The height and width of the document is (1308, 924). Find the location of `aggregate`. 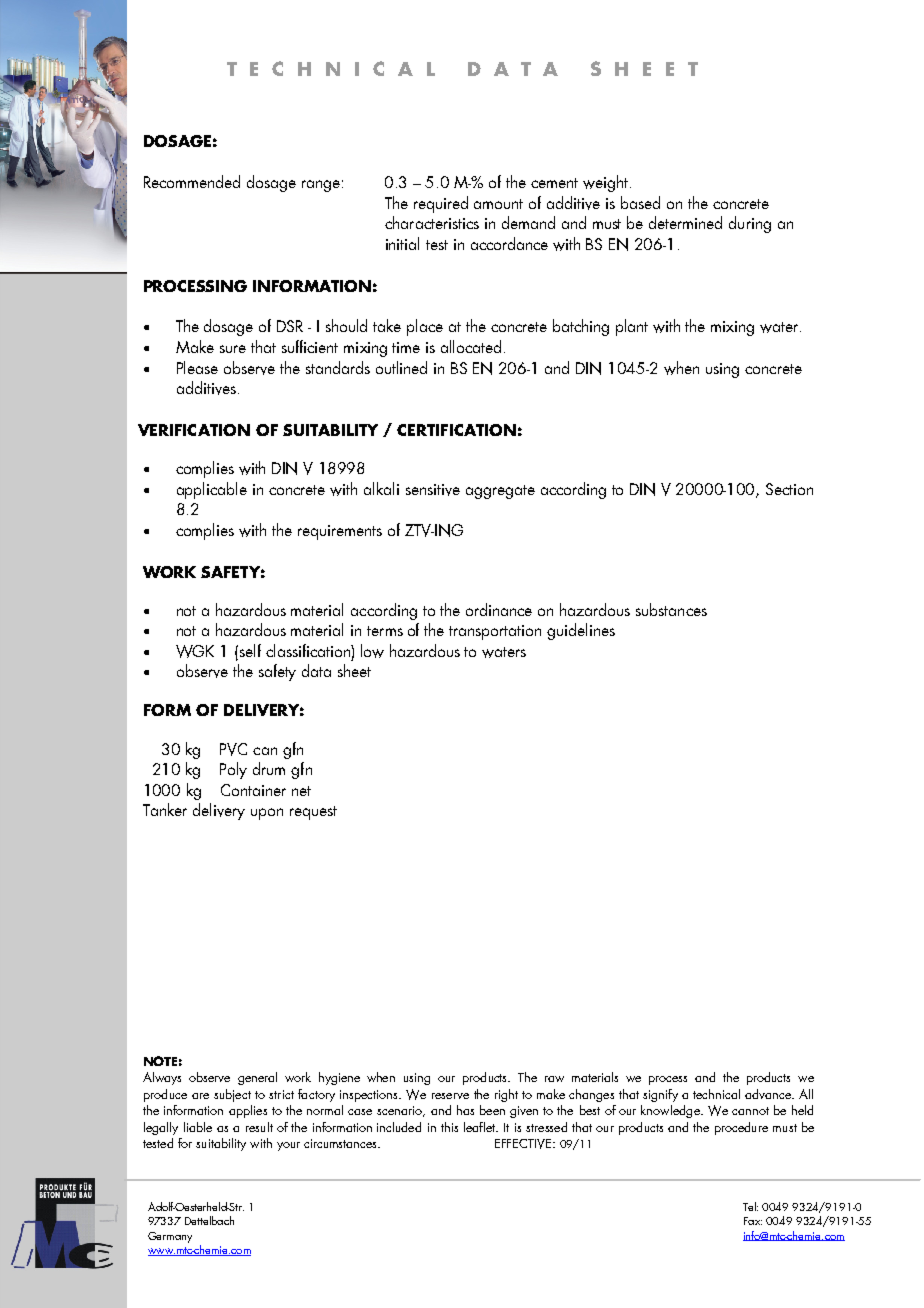

aggregate is located at coordinates (500, 492).
